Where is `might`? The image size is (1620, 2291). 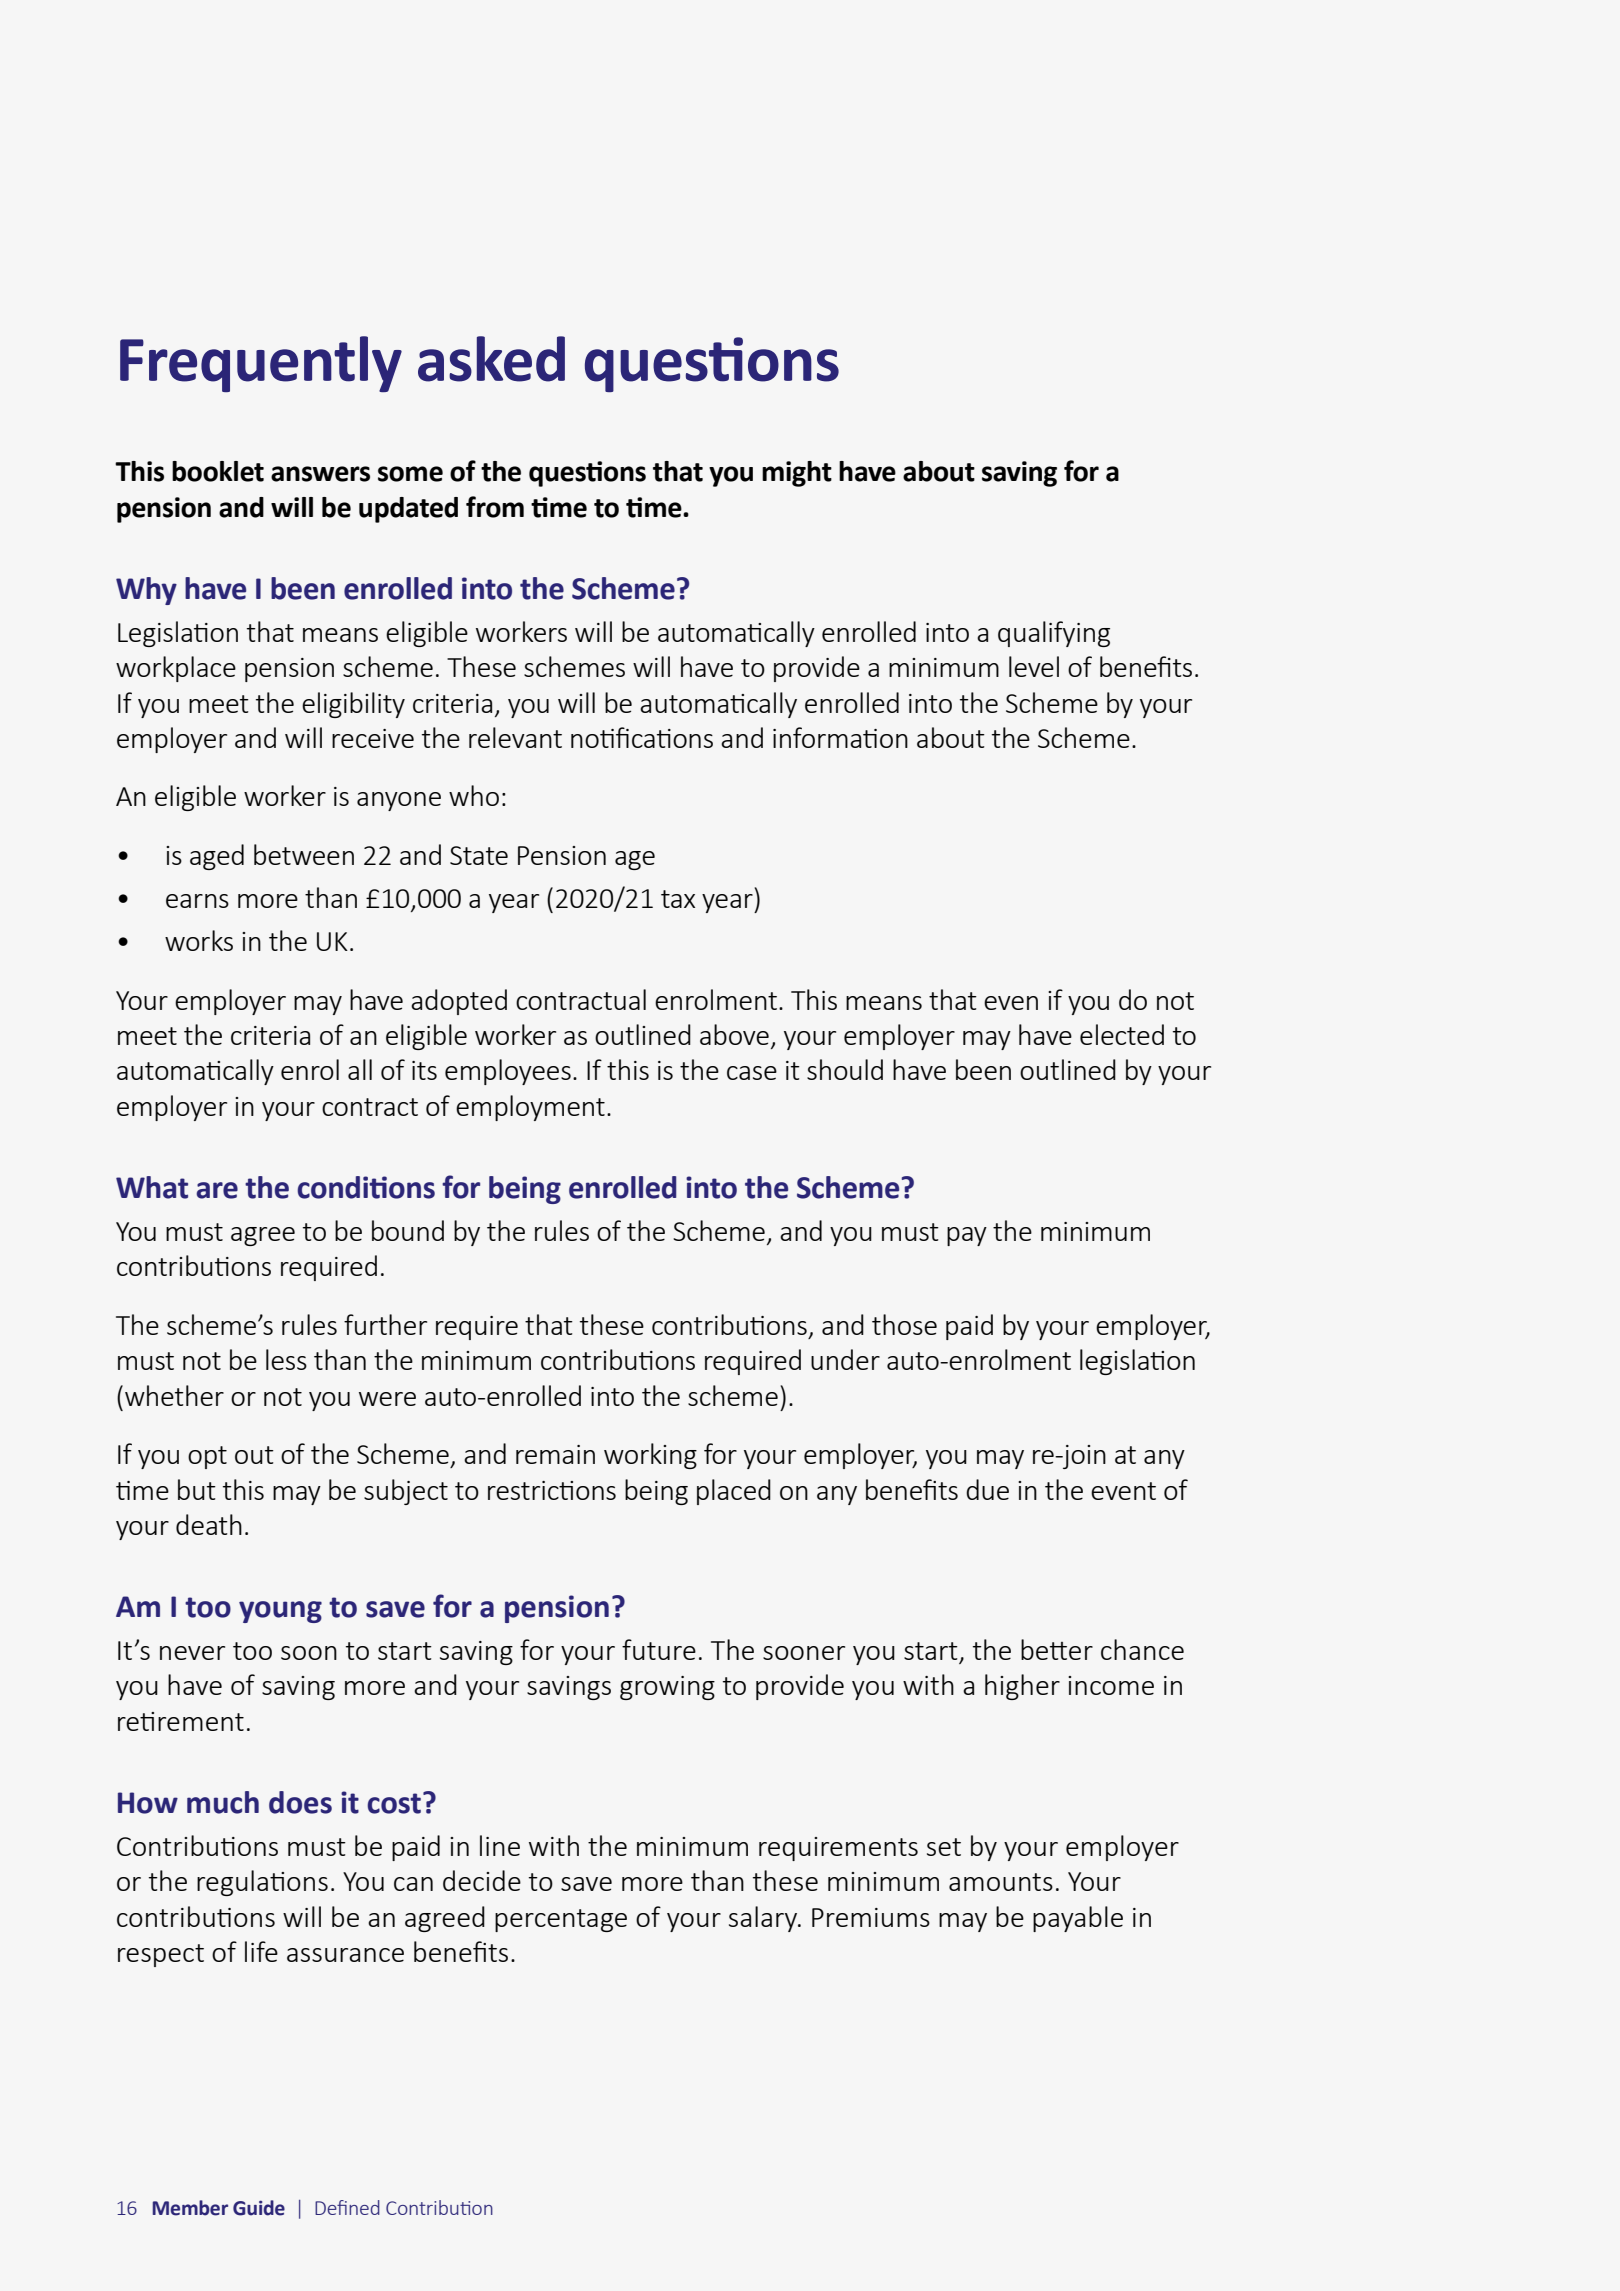
might is located at coordinates (797, 474).
